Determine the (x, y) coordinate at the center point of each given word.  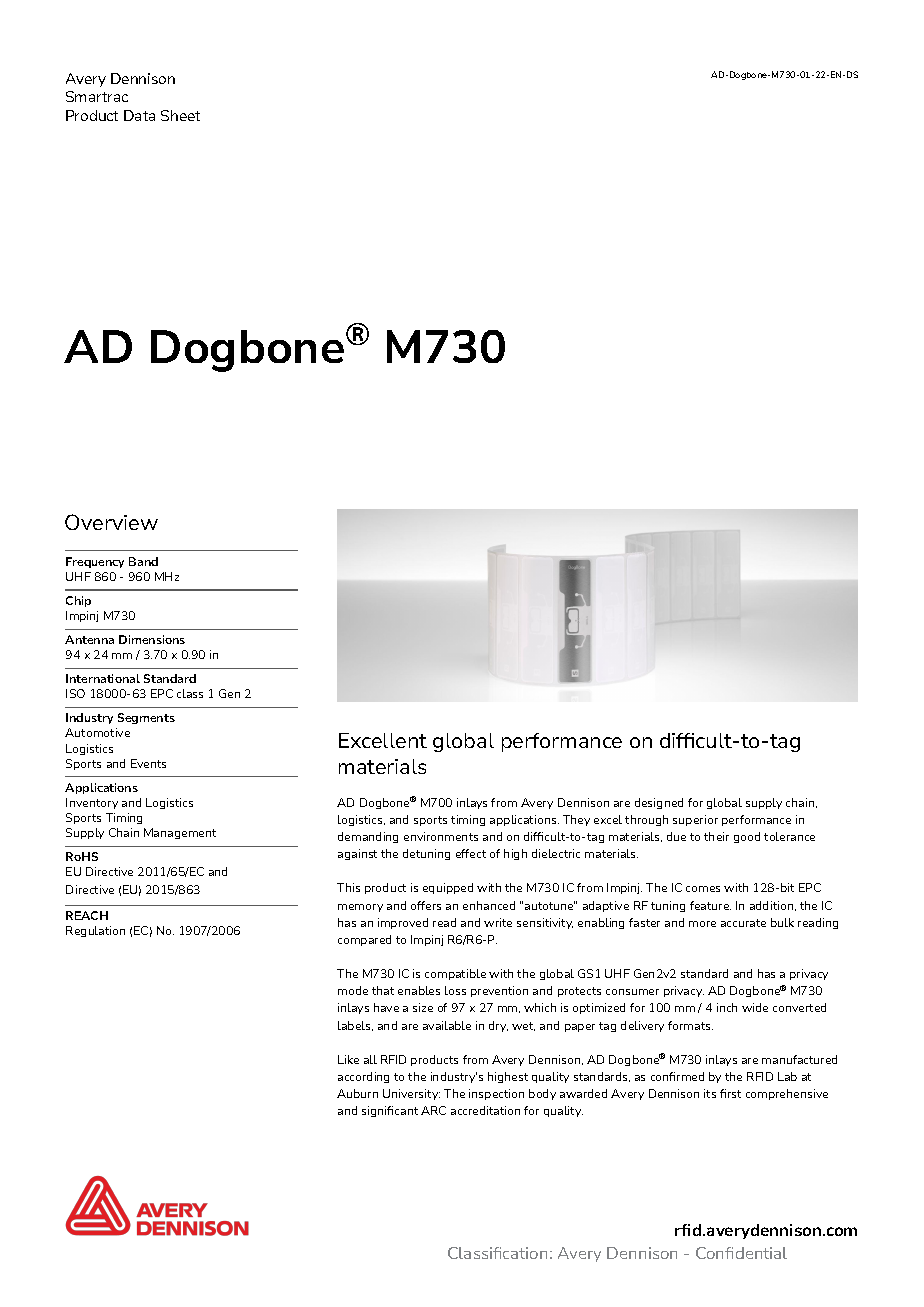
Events (148, 763)
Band (143, 561)
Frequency (95, 562)
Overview (111, 522)
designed (659, 803)
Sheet (180, 115)
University (411, 1094)
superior (695, 820)
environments (441, 836)
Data (139, 115)
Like (348, 1059)
